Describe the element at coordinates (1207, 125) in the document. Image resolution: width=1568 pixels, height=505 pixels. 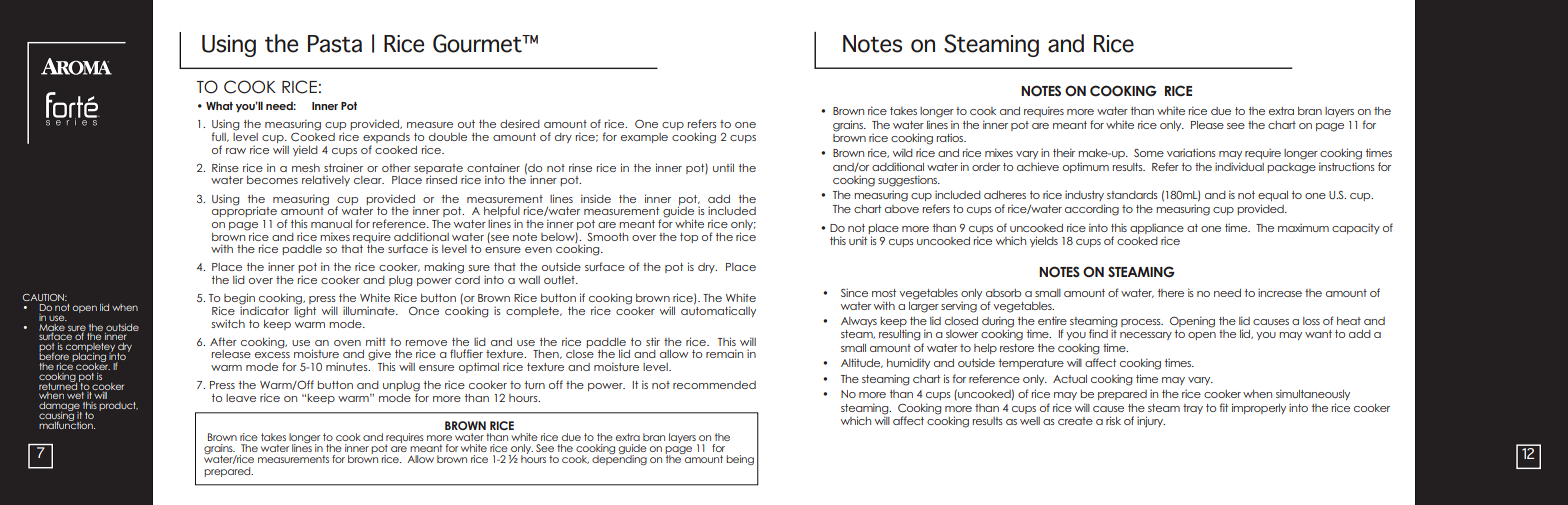
I see `Please` at that location.
